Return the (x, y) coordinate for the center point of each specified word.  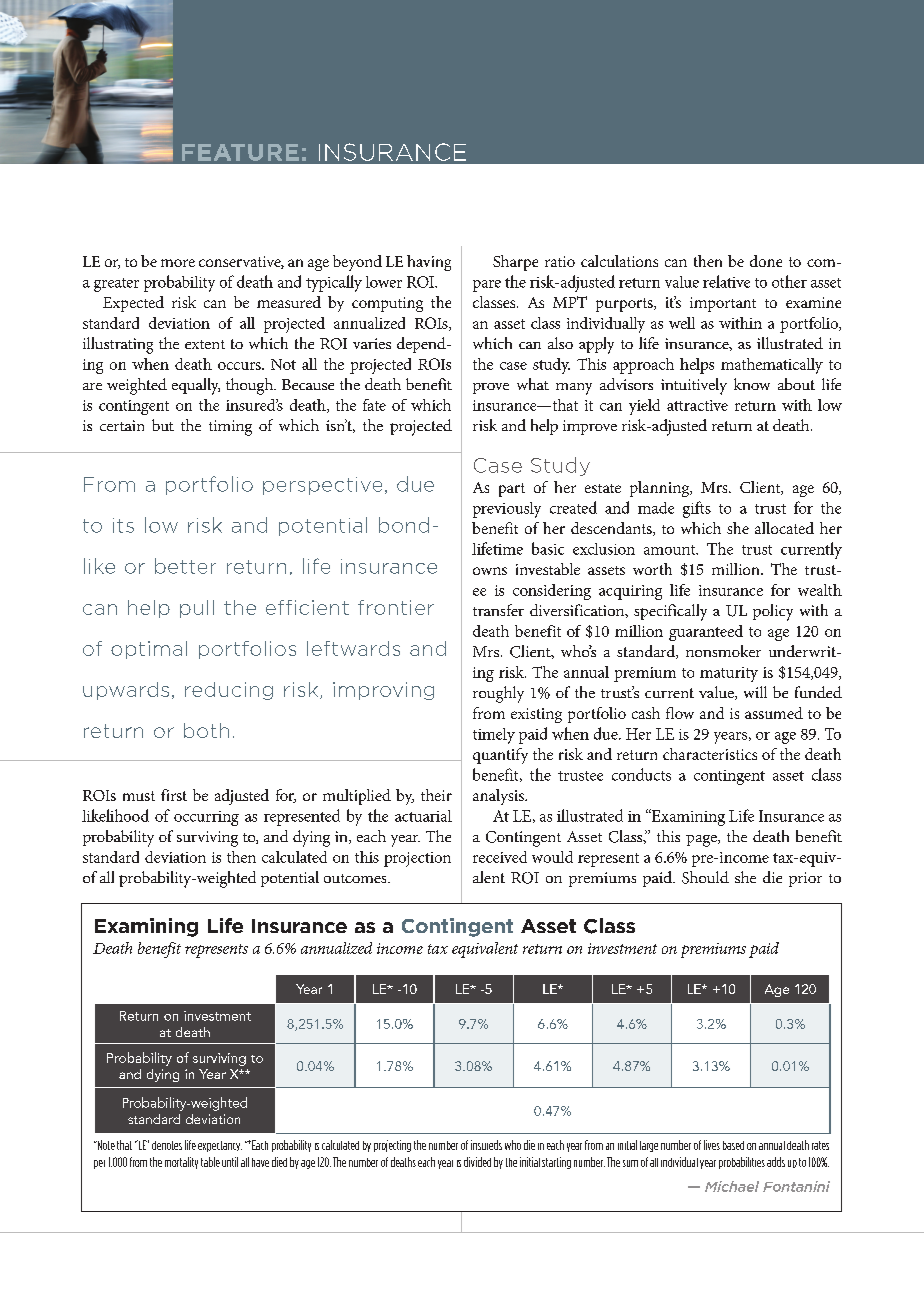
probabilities (742, 1163)
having (429, 263)
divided (477, 1162)
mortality (181, 1163)
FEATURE (240, 152)
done (766, 261)
